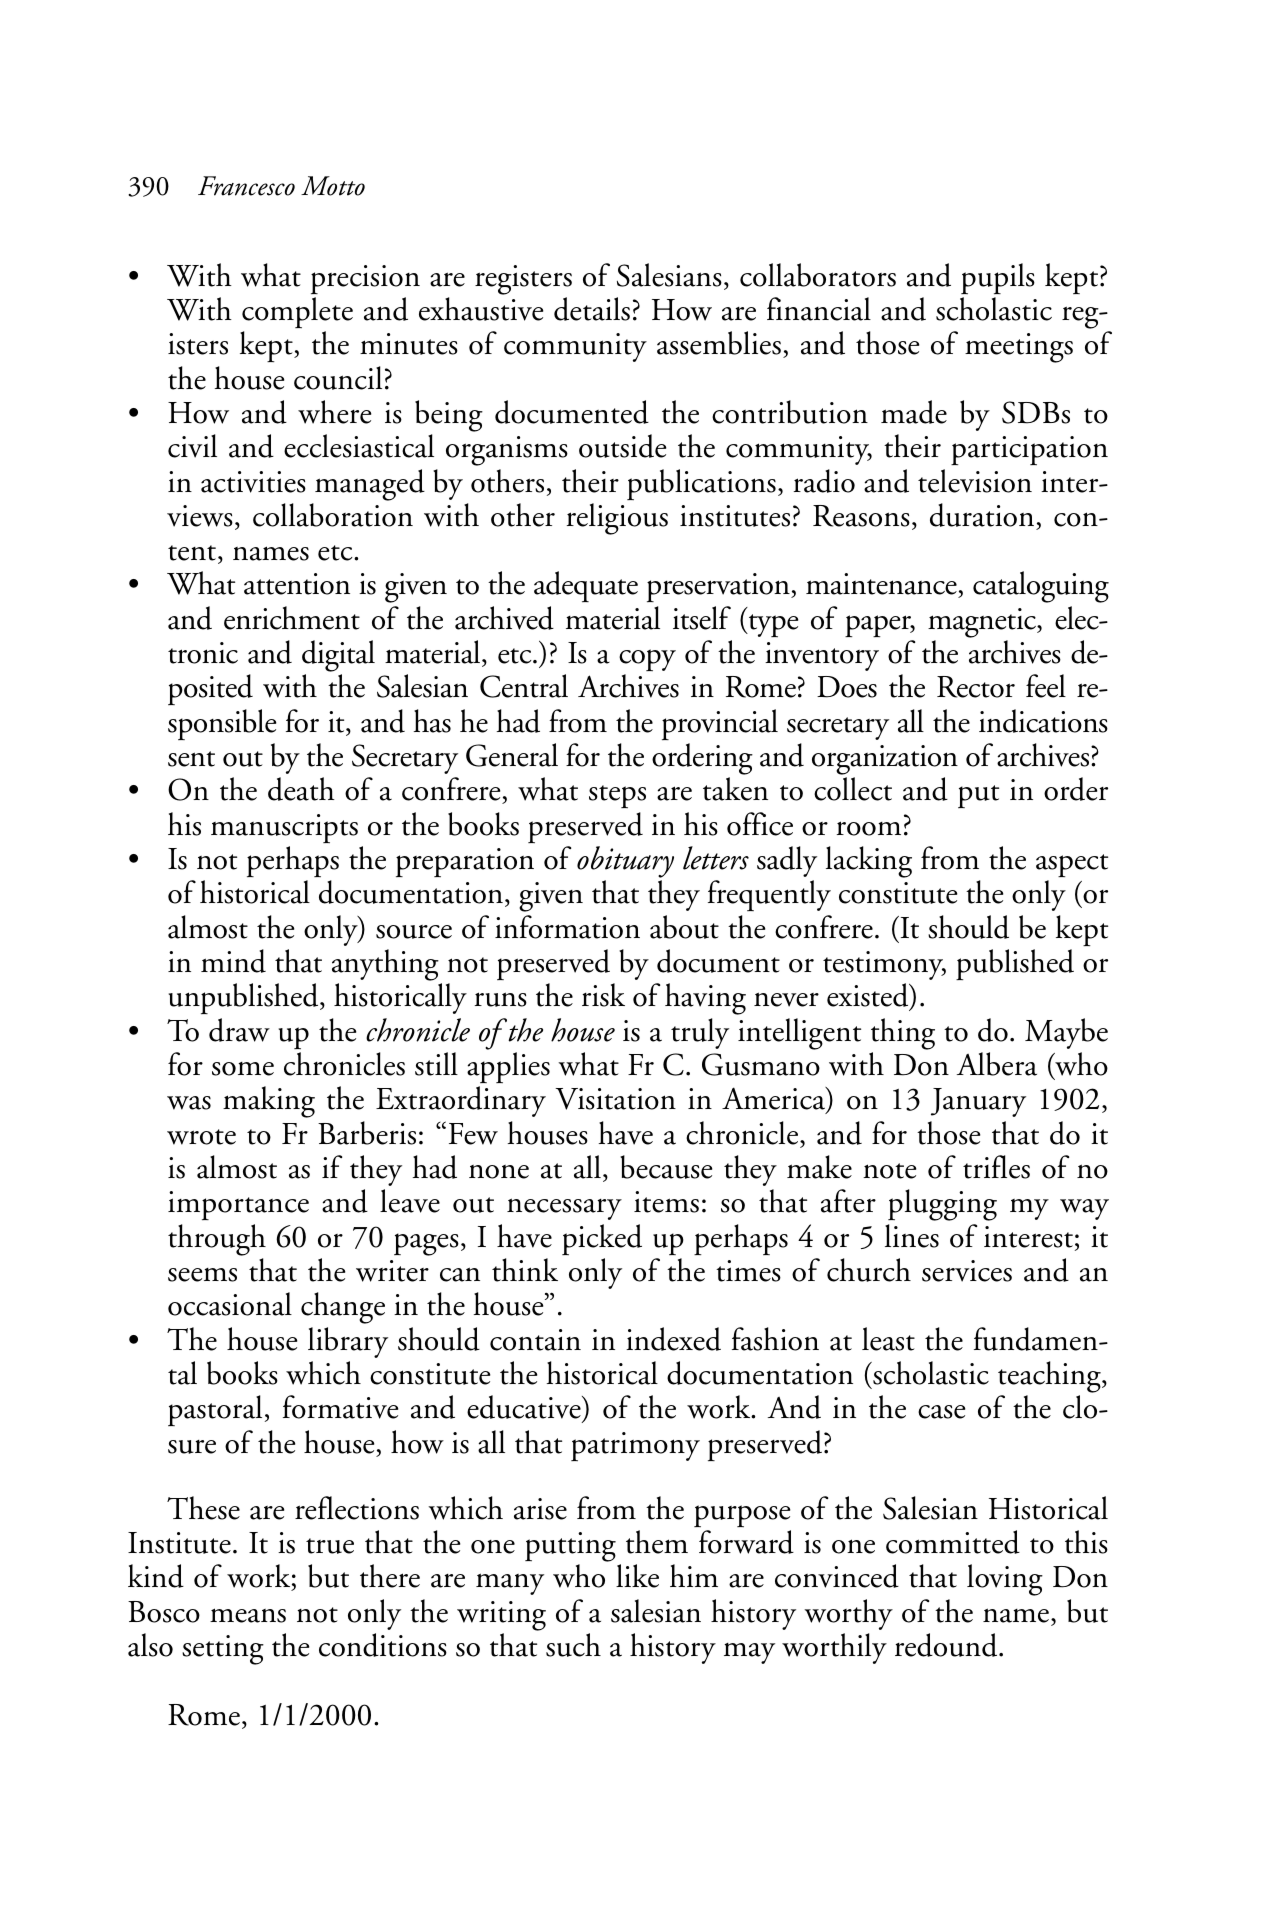 The image size is (1276, 1914). Describe the element at coordinates (884, 965) in the screenshot. I see `testimony` at that location.
